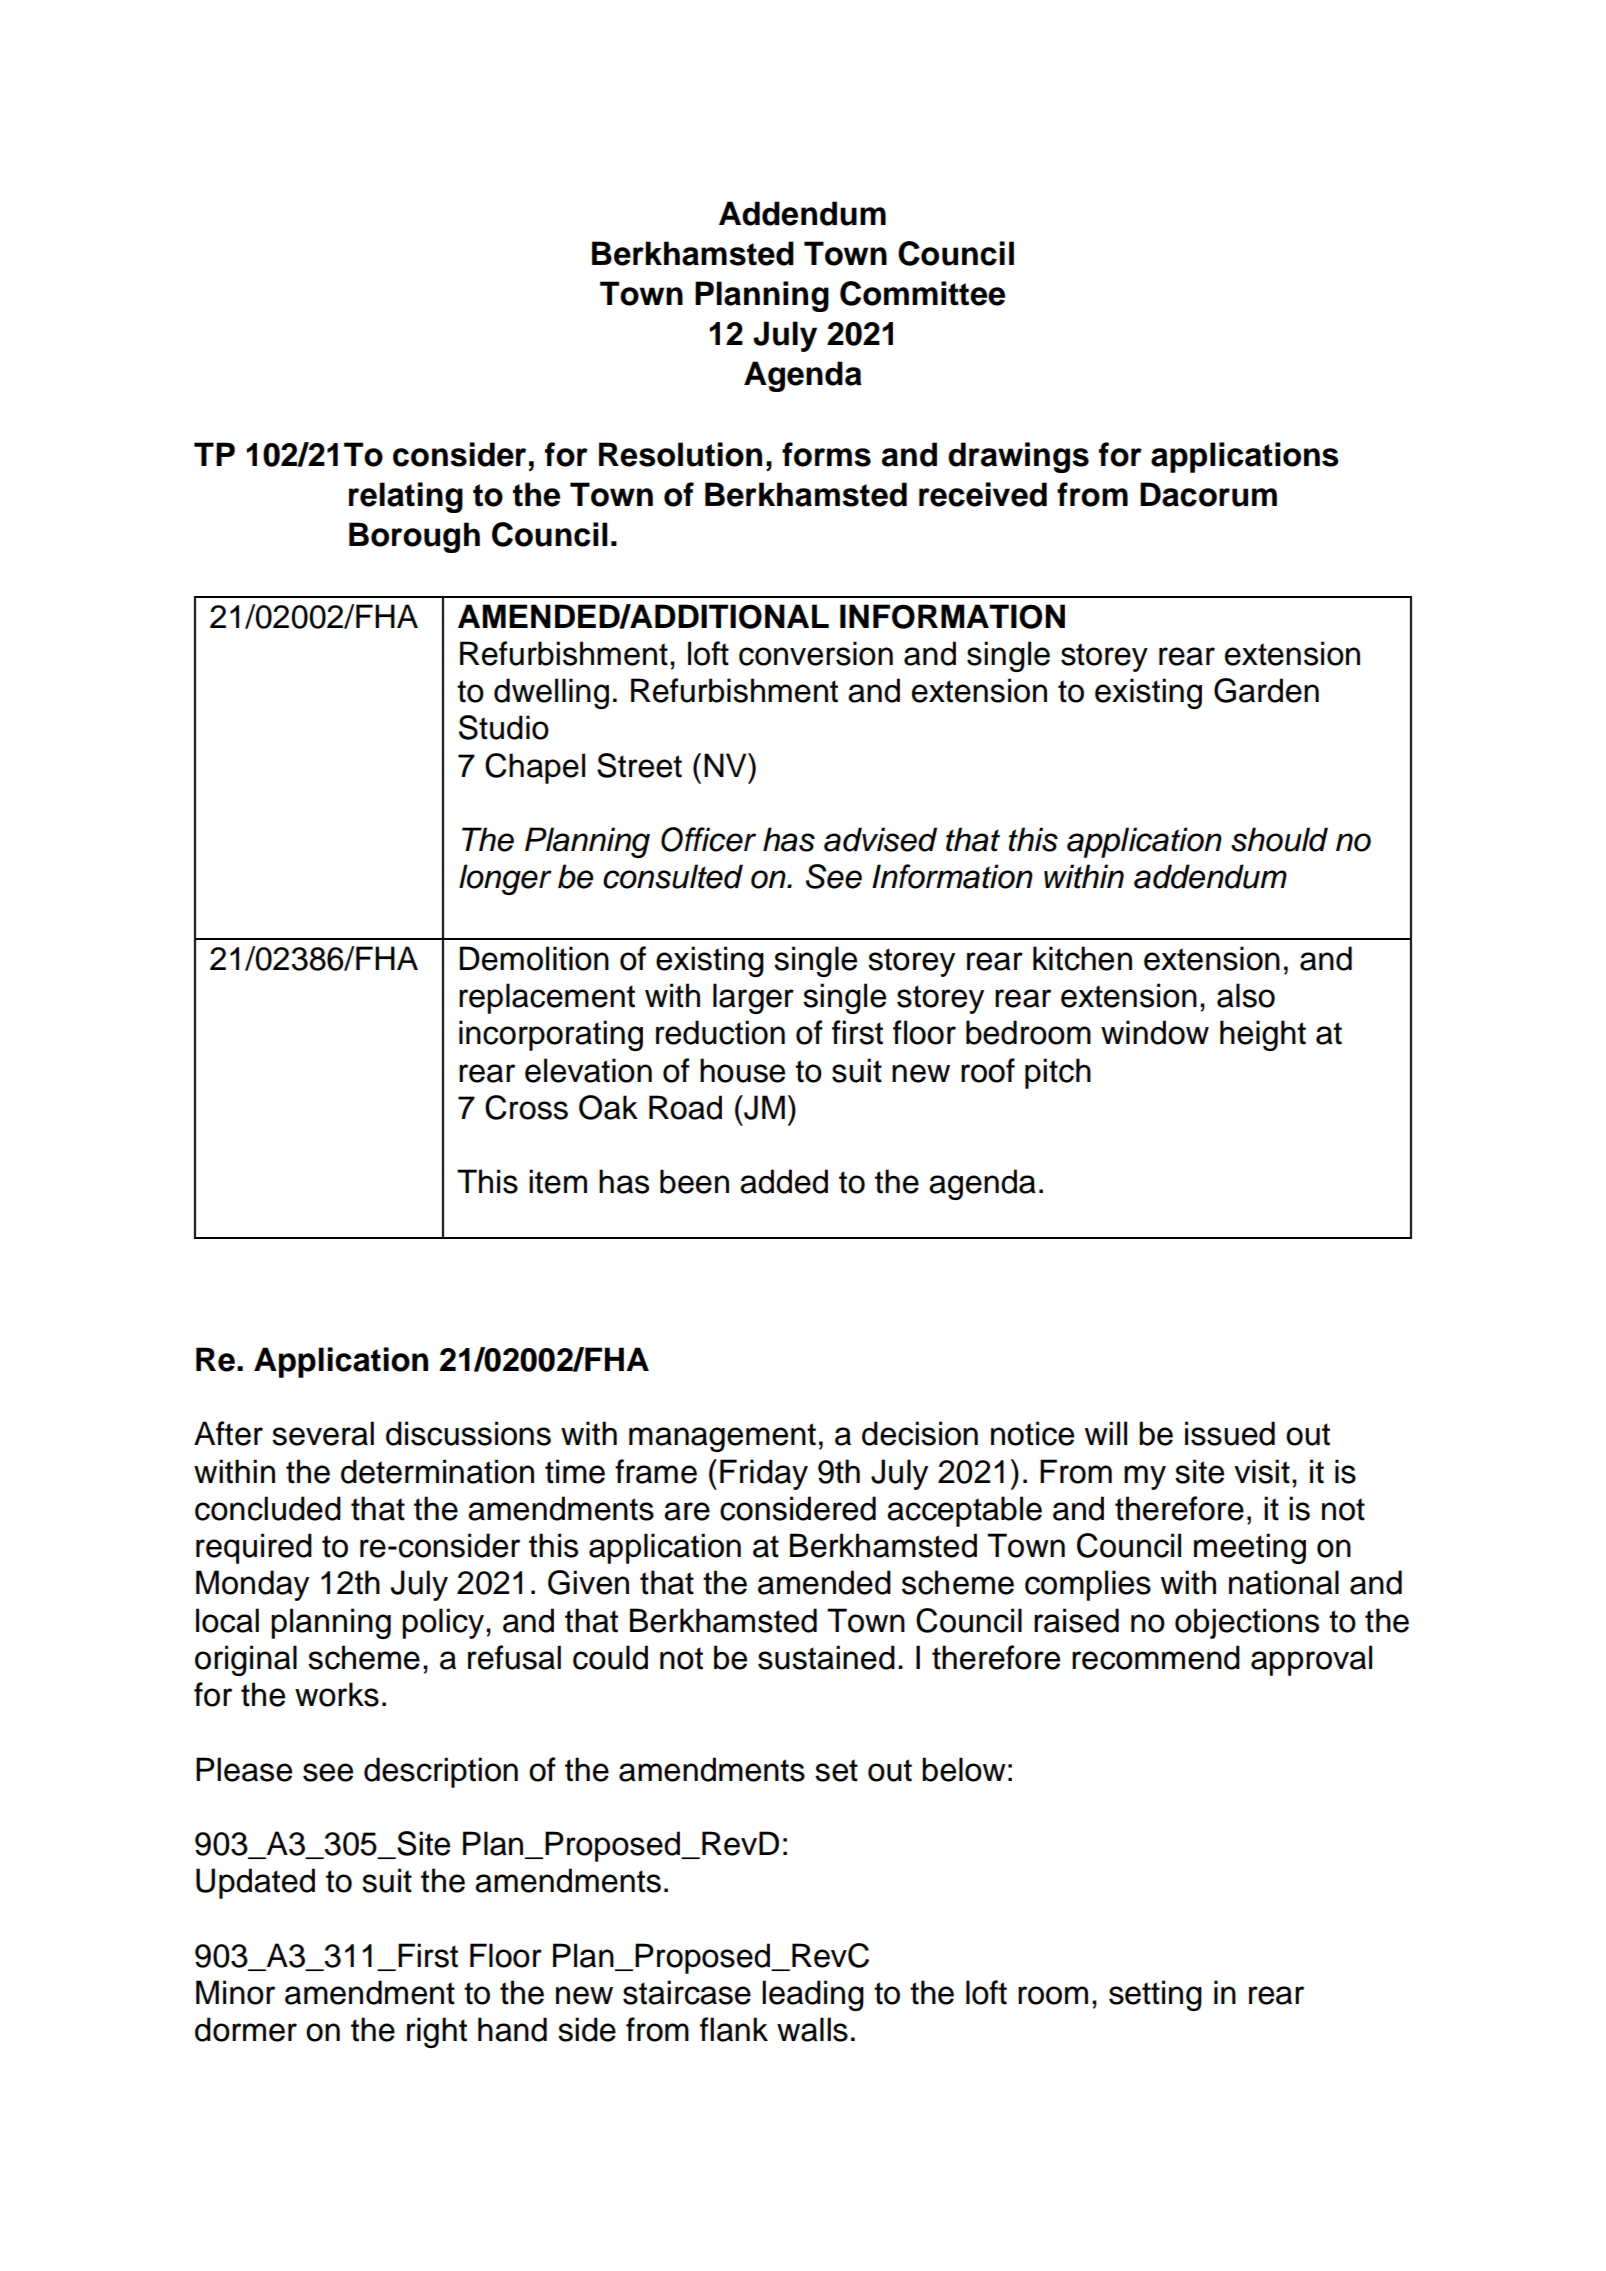 This document has width=1606, height=2271. I want to click on forms, so click(826, 454).
